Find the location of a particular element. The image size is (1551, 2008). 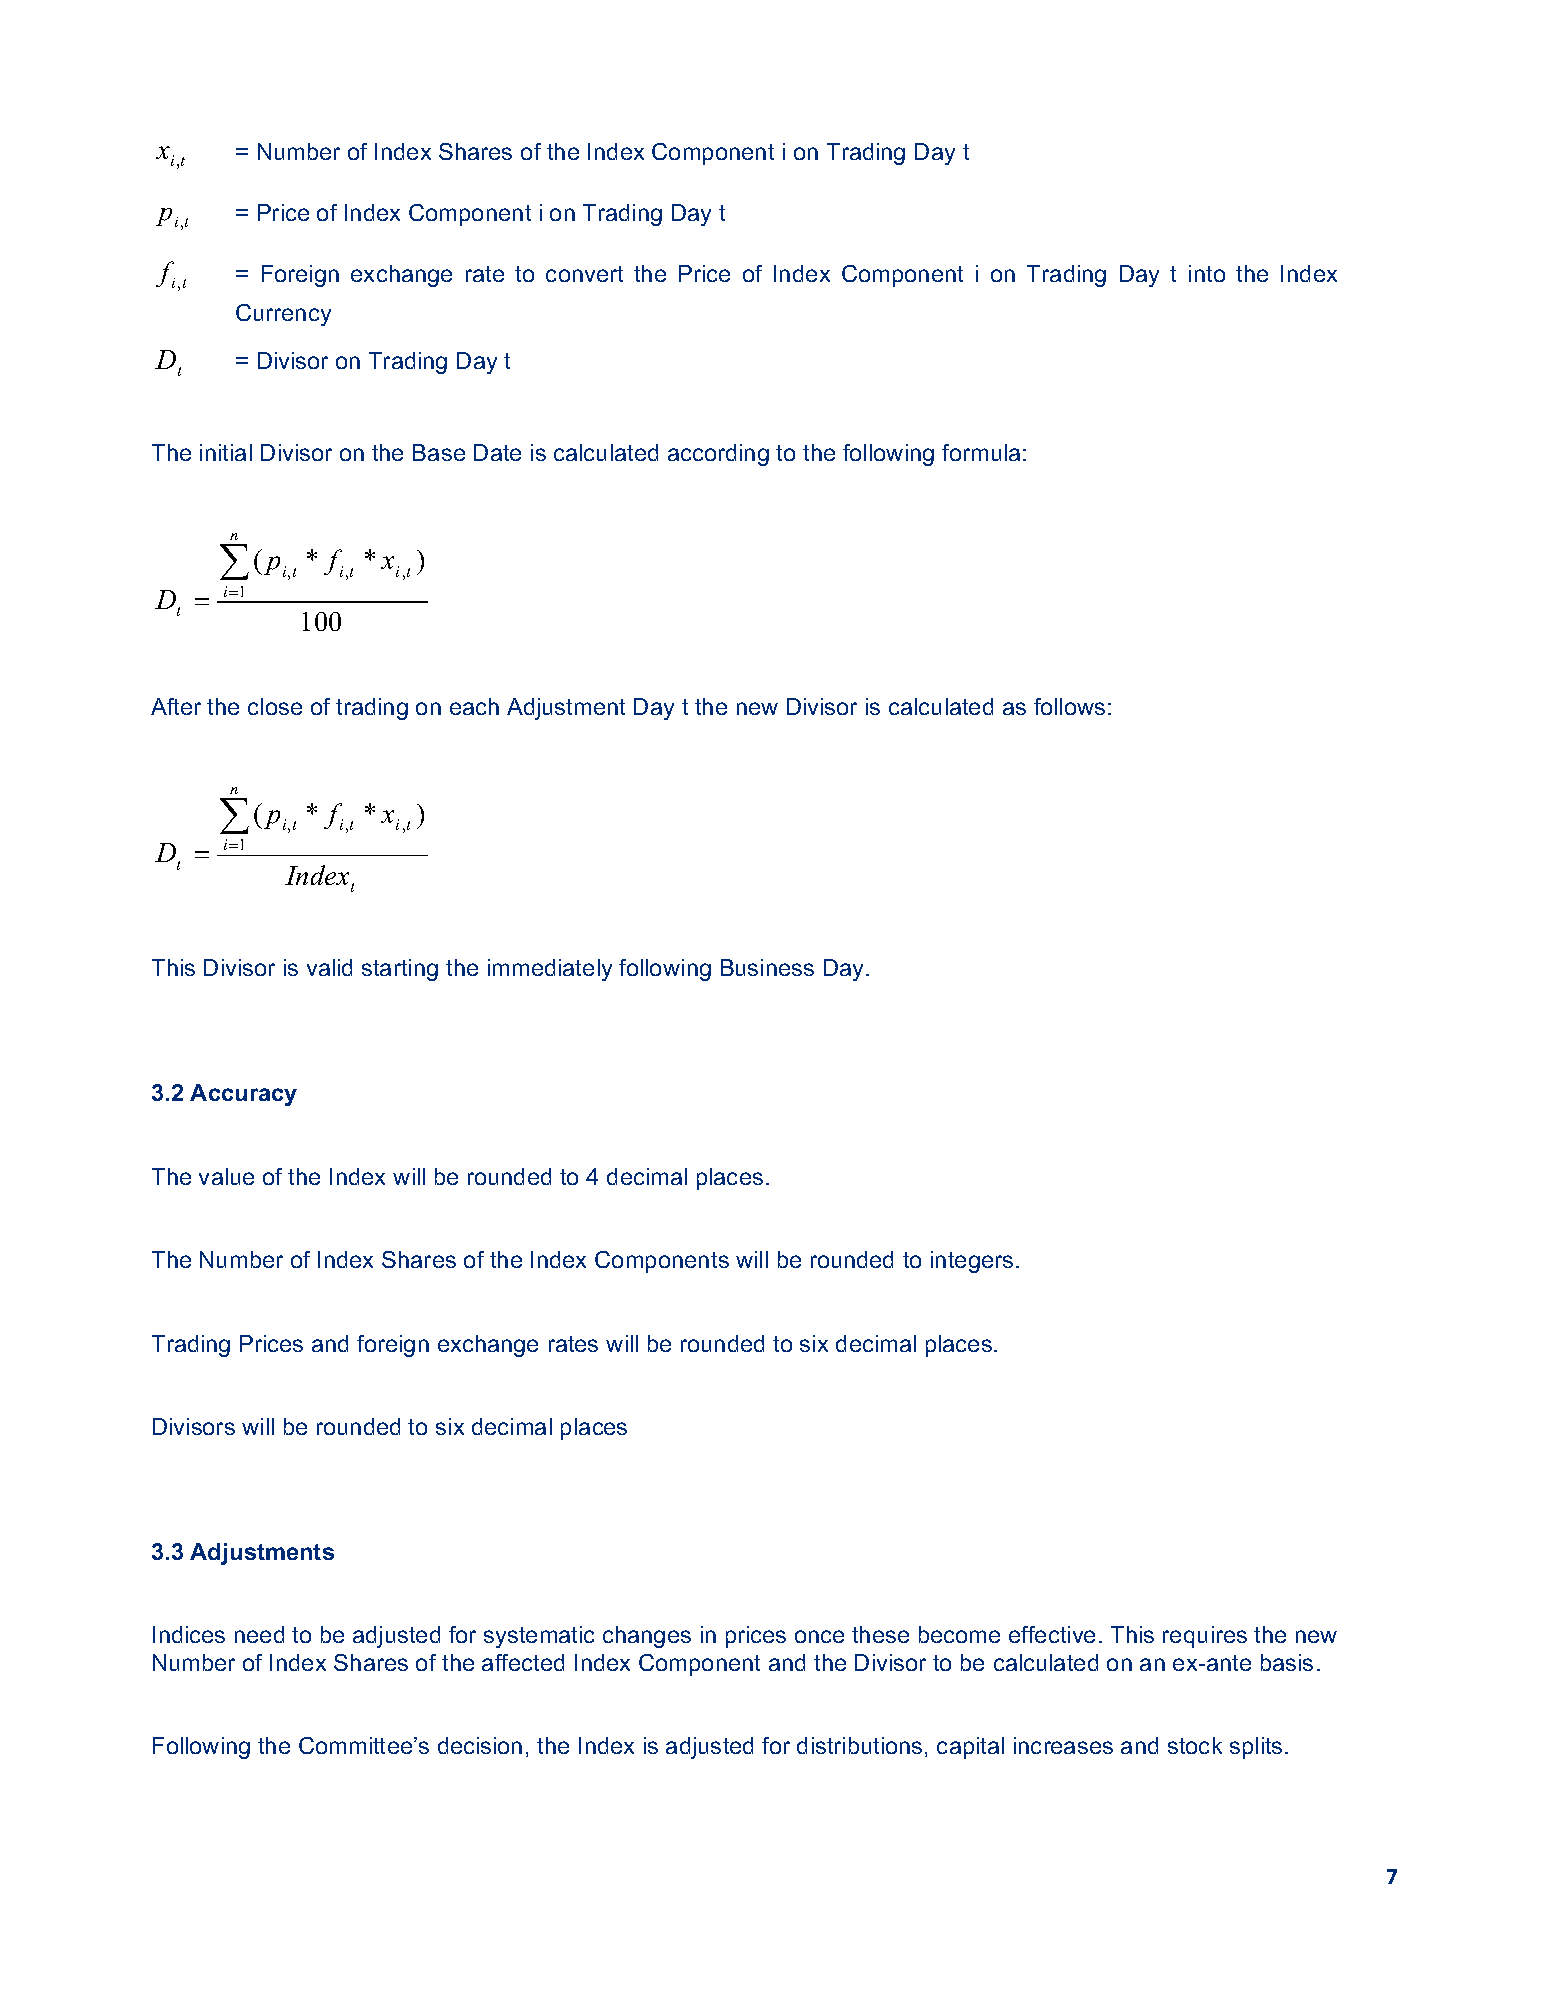

valid is located at coordinates (329, 967).
